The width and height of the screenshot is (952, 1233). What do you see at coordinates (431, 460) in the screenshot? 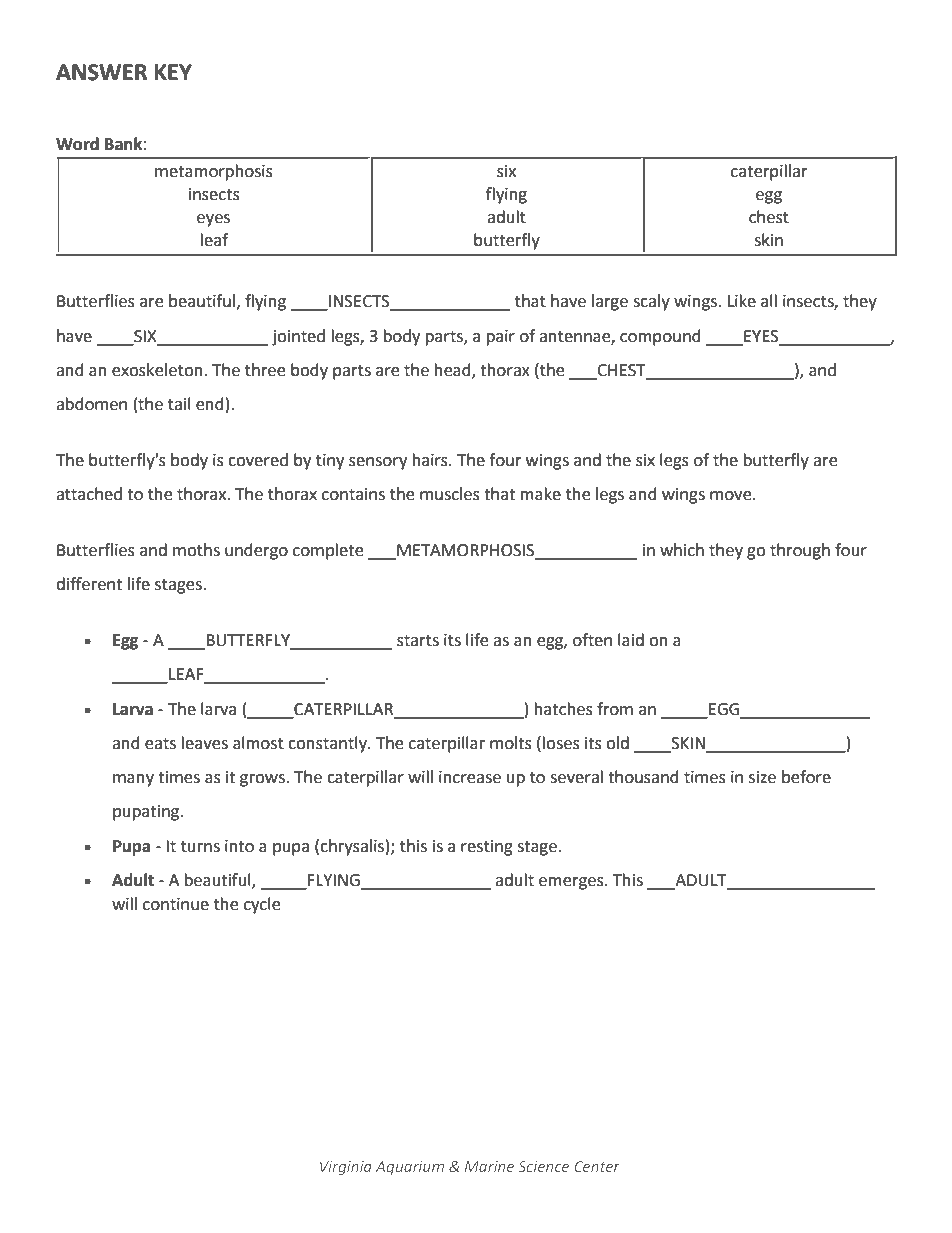
I see `hairs` at bounding box center [431, 460].
